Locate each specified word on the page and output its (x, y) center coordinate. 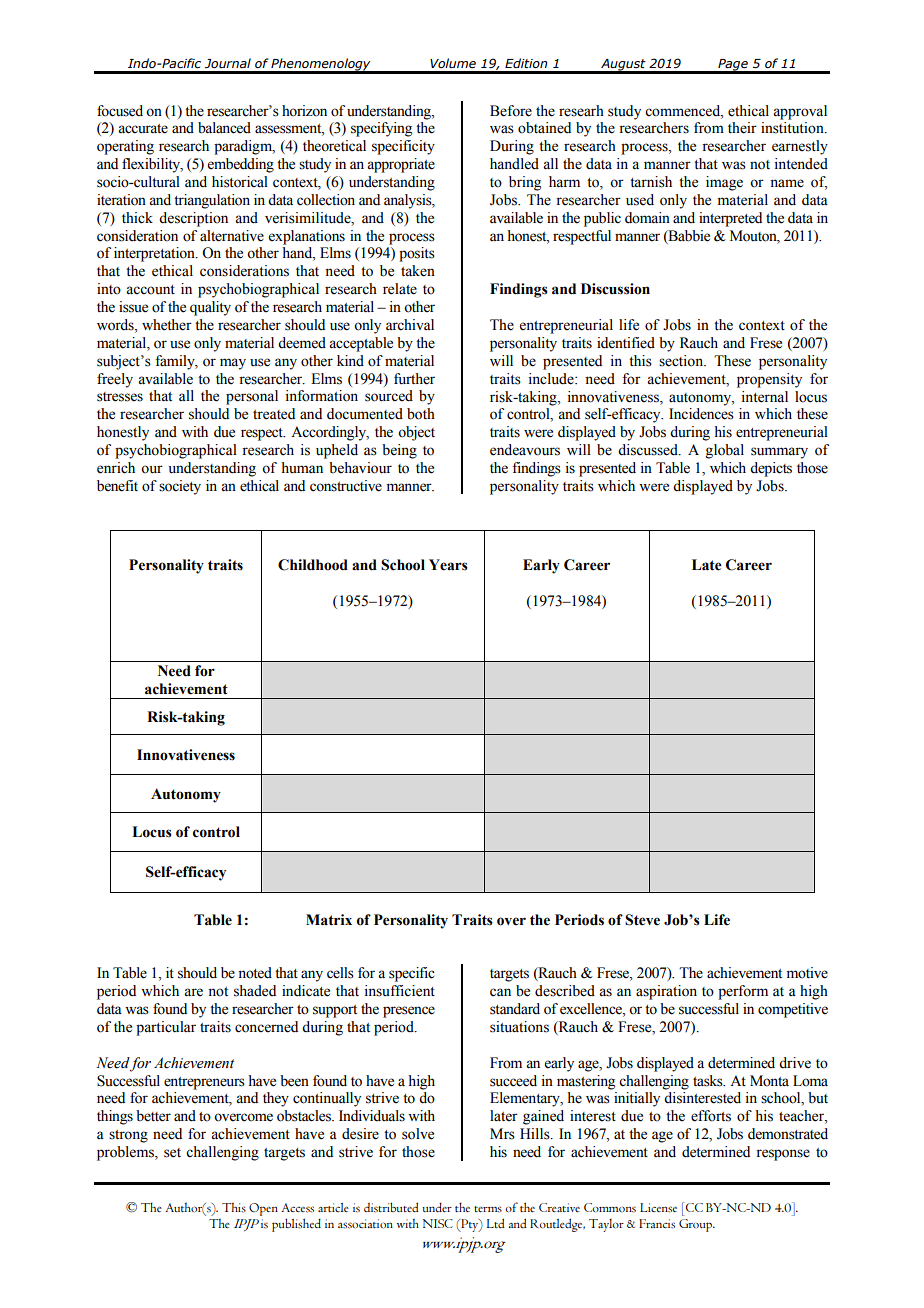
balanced (224, 128)
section (682, 361)
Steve (642, 920)
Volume (453, 63)
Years (448, 565)
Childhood (313, 565)
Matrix (329, 920)
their (742, 128)
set (172, 1153)
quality (210, 308)
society (180, 487)
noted (255, 973)
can (500, 992)
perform (743, 992)
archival (410, 325)
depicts (771, 469)
